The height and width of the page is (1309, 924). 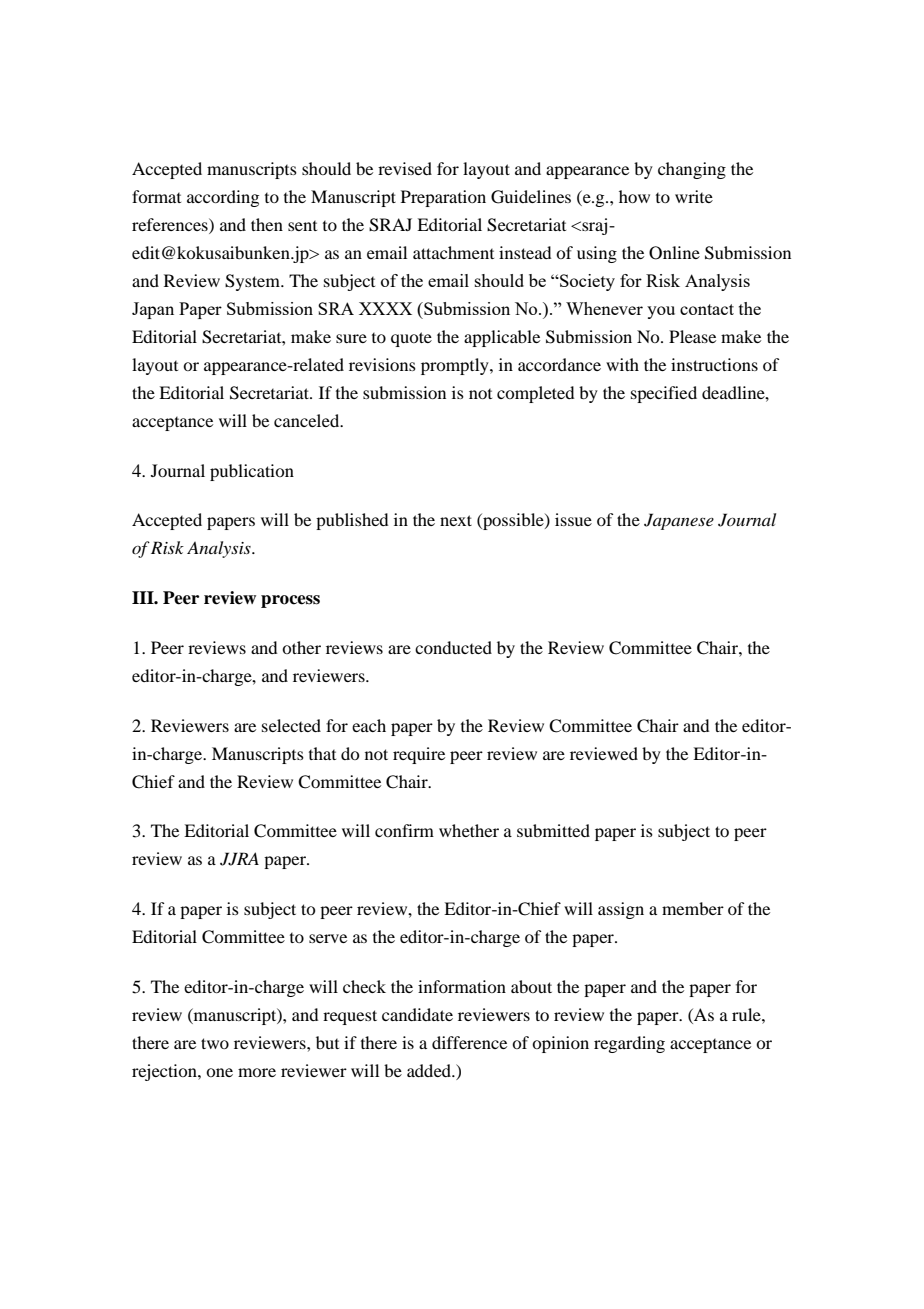 I want to click on two, so click(x=215, y=1043).
